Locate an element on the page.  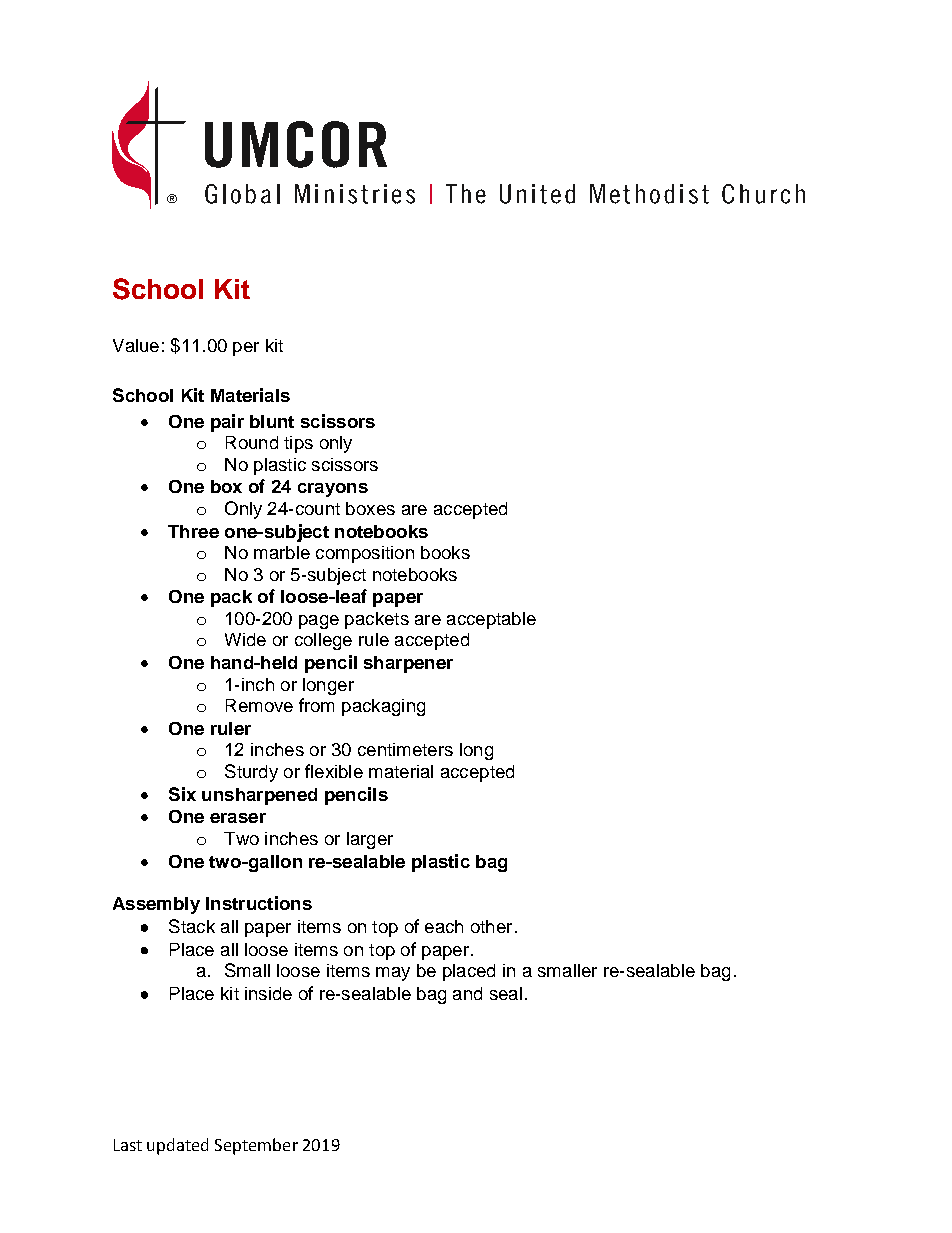
flexible is located at coordinates (334, 771).
